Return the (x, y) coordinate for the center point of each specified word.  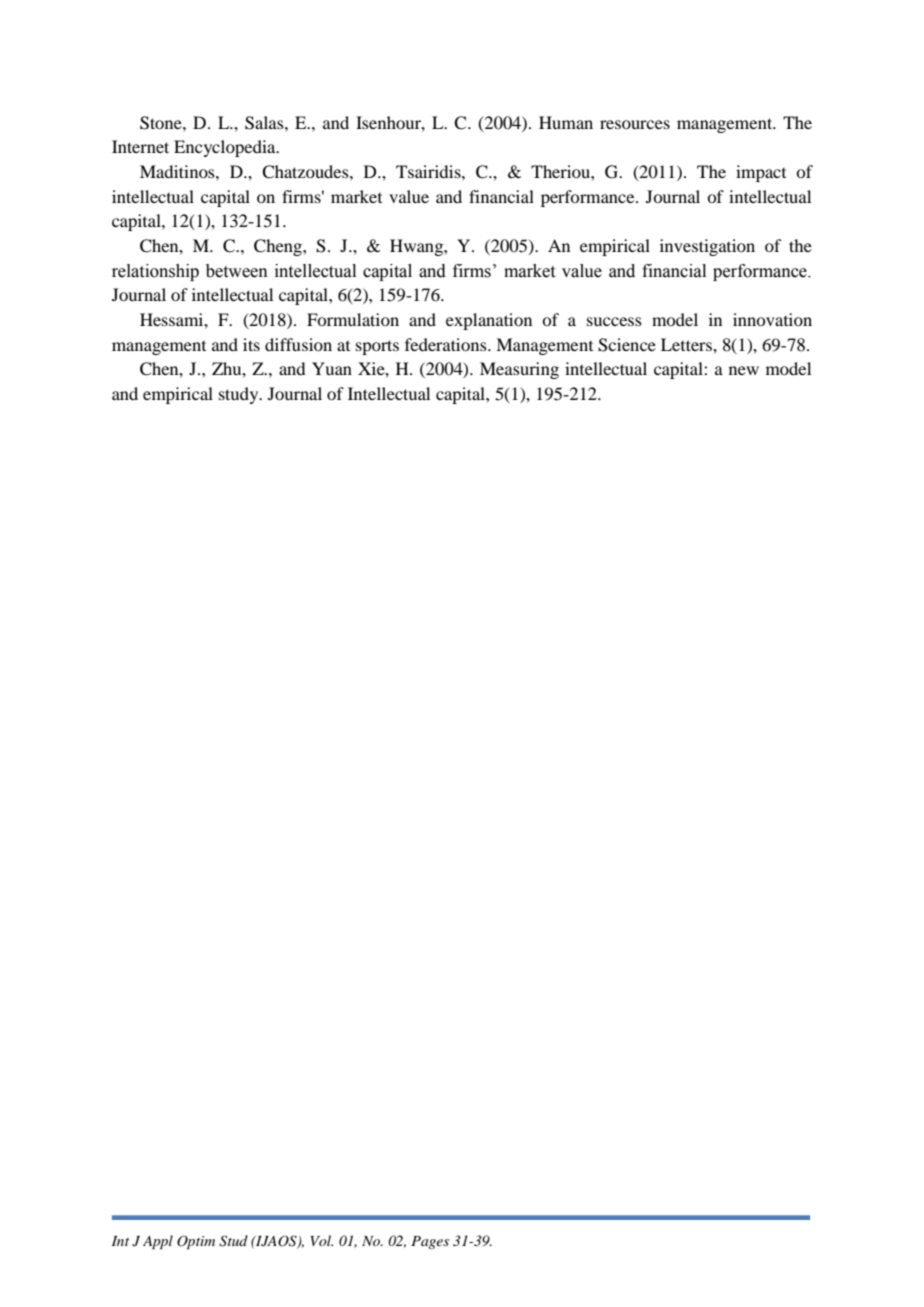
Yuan (332, 368)
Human (566, 122)
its (251, 344)
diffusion (298, 344)
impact (761, 173)
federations (447, 344)
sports (377, 347)
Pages (430, 1242)
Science (627, 345)
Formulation (353, 319)
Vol (322, 1240)
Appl (158, 1242)
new (744, 370)
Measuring (519, 370)
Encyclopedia (226, 148)
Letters (687, 344)
